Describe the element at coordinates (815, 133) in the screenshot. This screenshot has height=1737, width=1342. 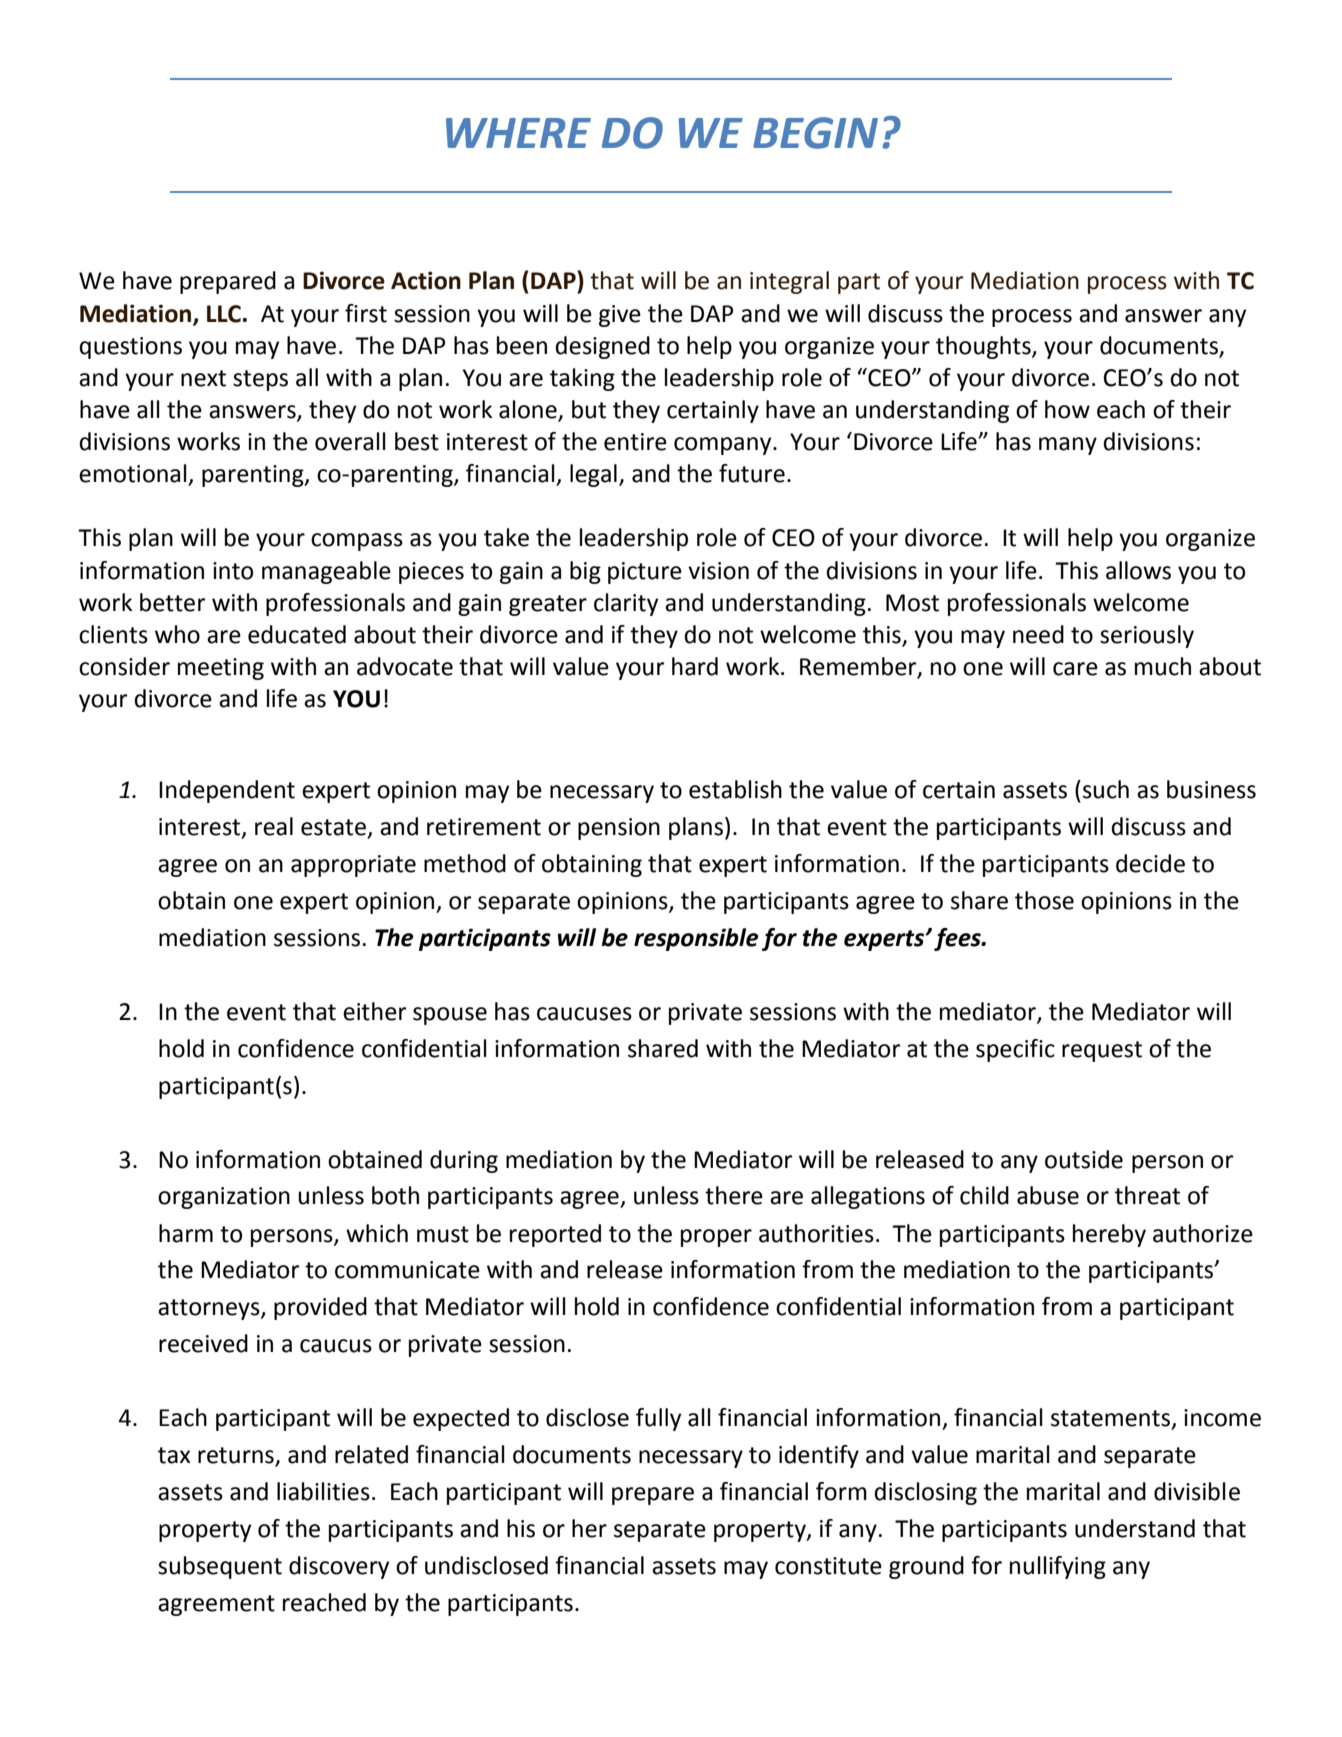
I see `BEGIN` at that location.
